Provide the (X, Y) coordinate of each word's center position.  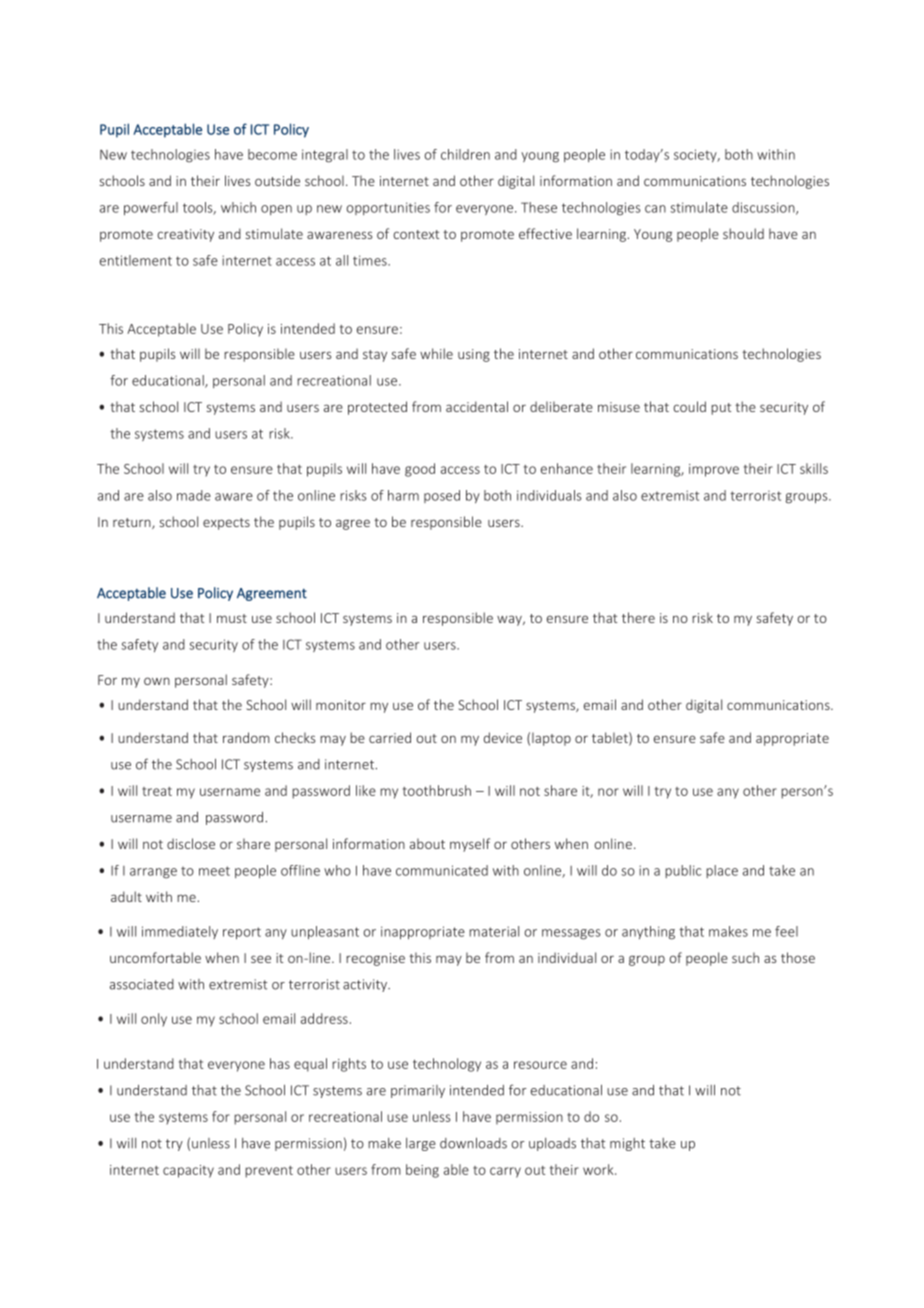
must (232, 618)
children (465, 154)
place (722, 871)
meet (214, 871)
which (238, 207)
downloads (473, 1143)
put (721, 409)
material (494, 931)
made (194, 495)
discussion (764, 208)
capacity (188, 1171)
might (627, 1144)
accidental (477, 406)
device (503, 737)
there (638, 617)
